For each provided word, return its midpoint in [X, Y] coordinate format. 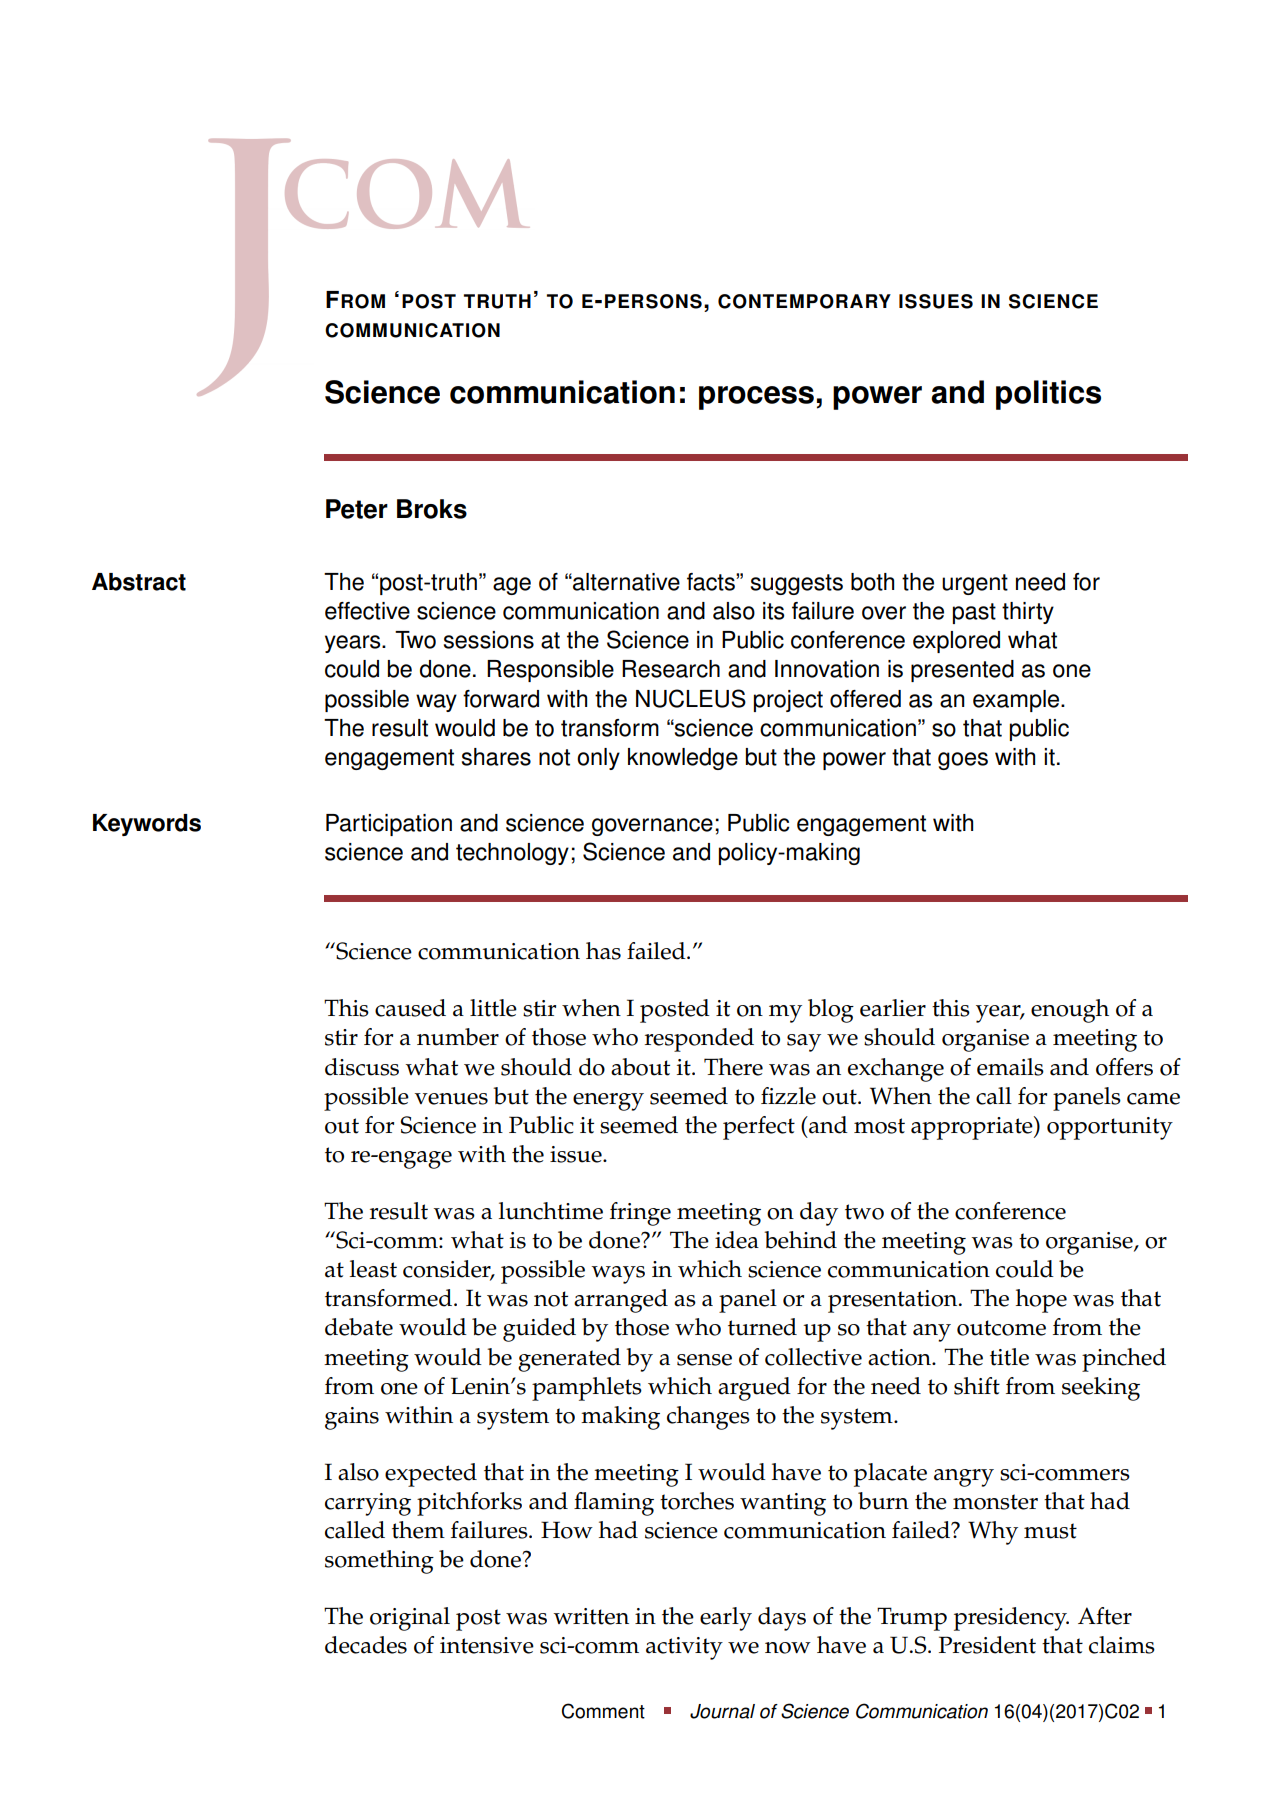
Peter [357, 509]
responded [699, 1040]
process [756, 398]
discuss [362, 1067]
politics [1048, 395]
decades [366, 1645]
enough [1070, 1011]
